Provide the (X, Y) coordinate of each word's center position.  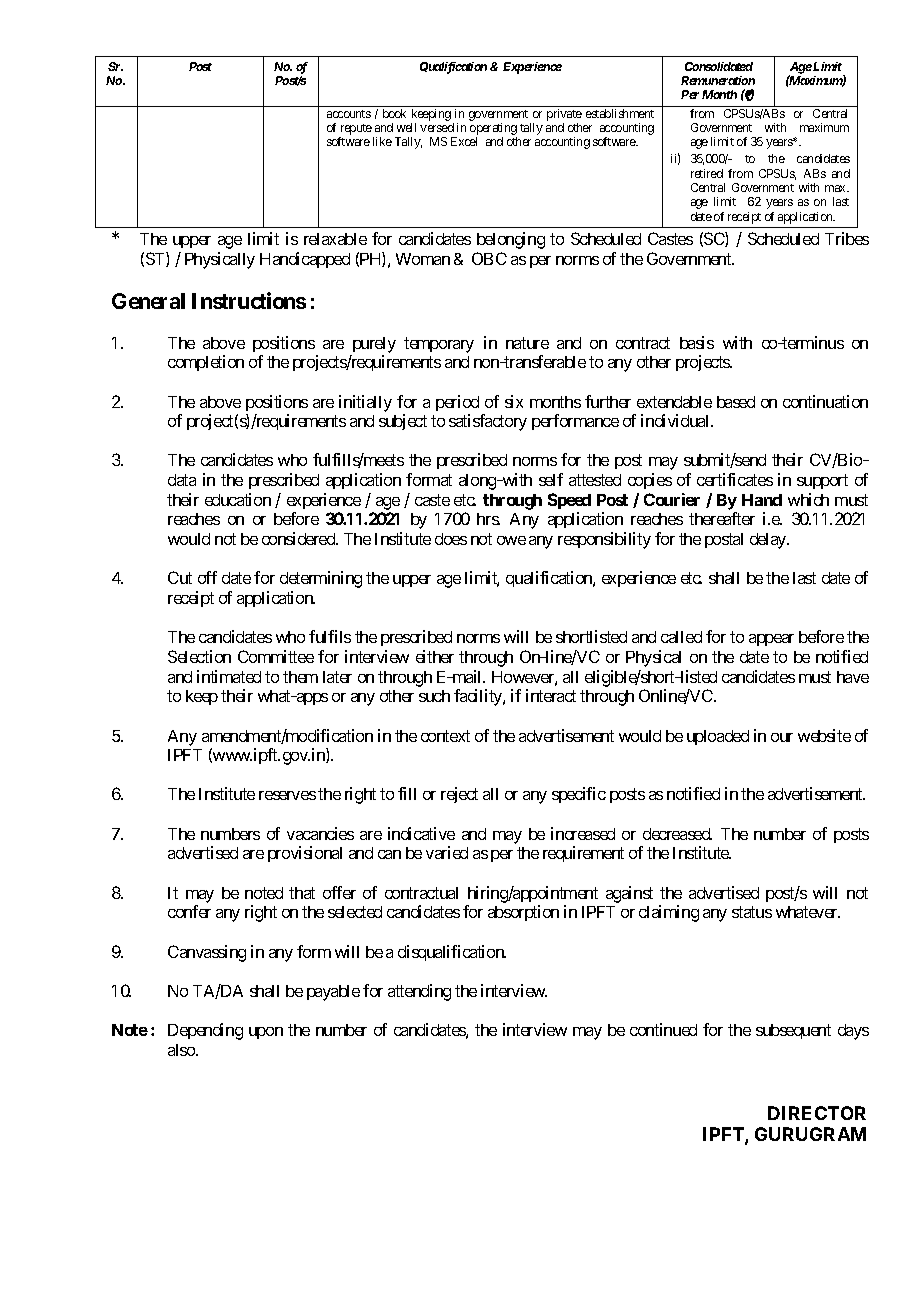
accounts (349, 114)
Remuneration (718, 80)
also (182, 1050)
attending (419, 992)
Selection (199, 656)
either (435, 656)
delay (769, 541)
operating (493, 129)
